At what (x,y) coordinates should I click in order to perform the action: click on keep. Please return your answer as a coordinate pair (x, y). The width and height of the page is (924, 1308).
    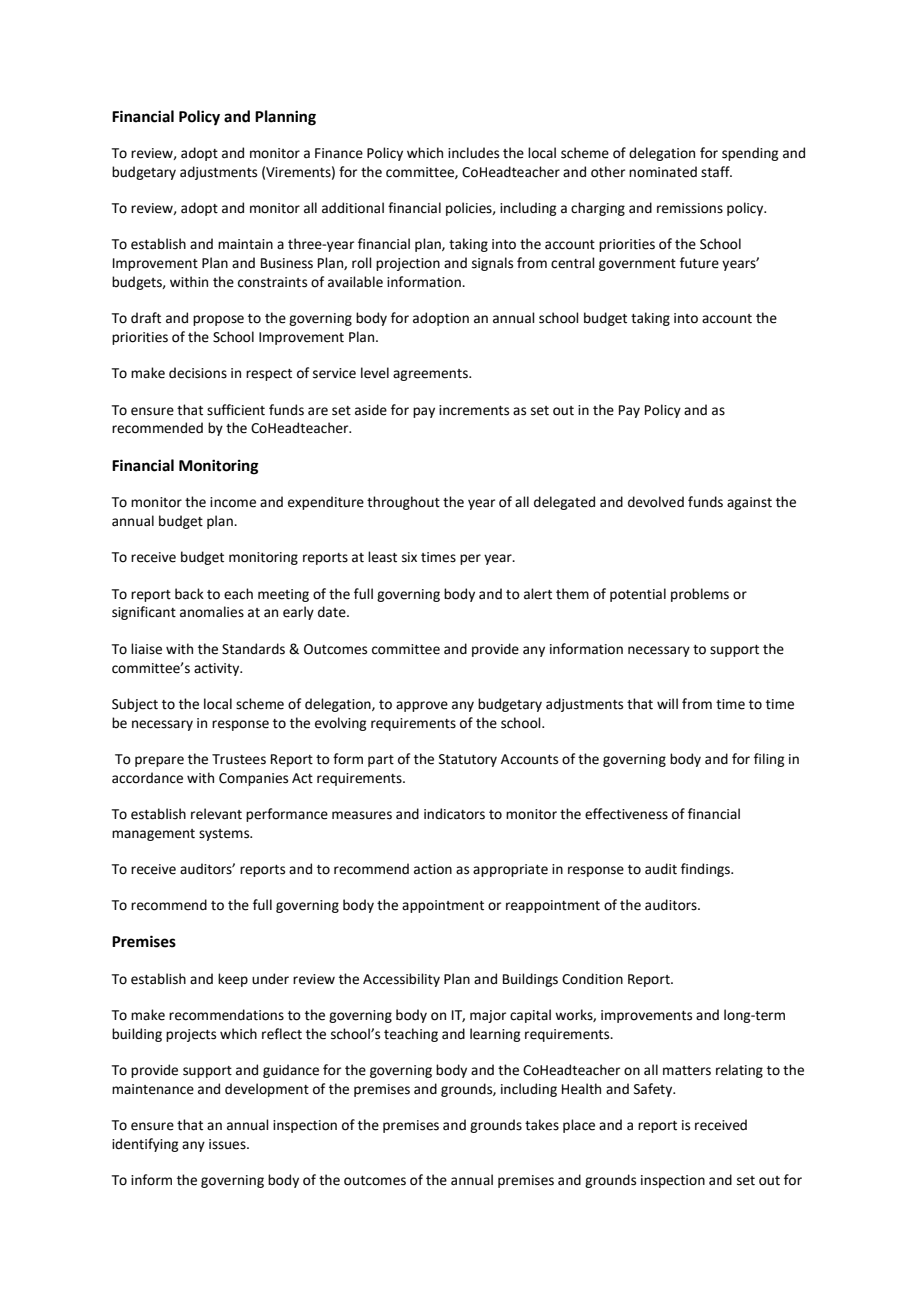
    Looking at the image, I should click on (233, 980).
